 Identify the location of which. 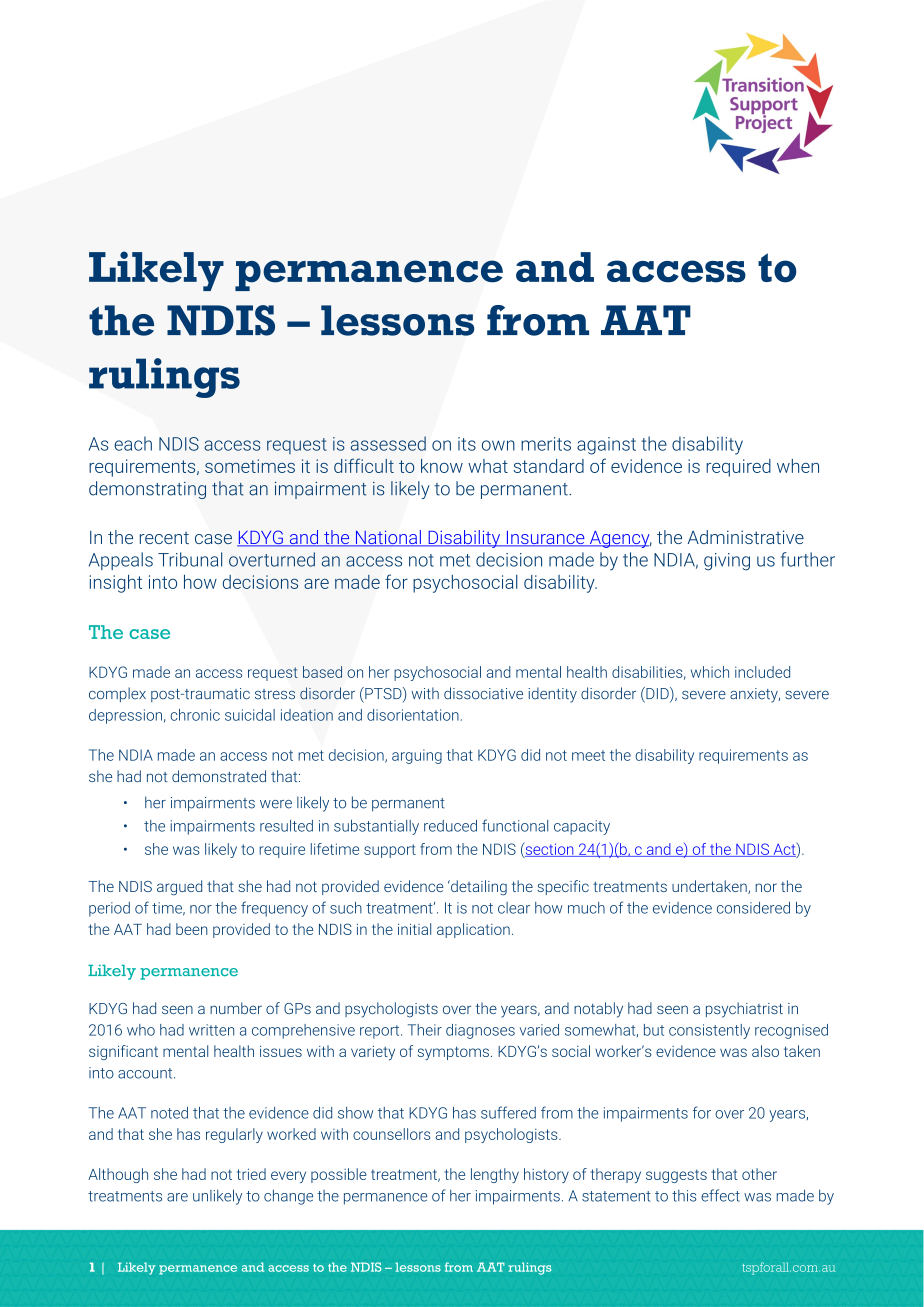
(710, 672).
